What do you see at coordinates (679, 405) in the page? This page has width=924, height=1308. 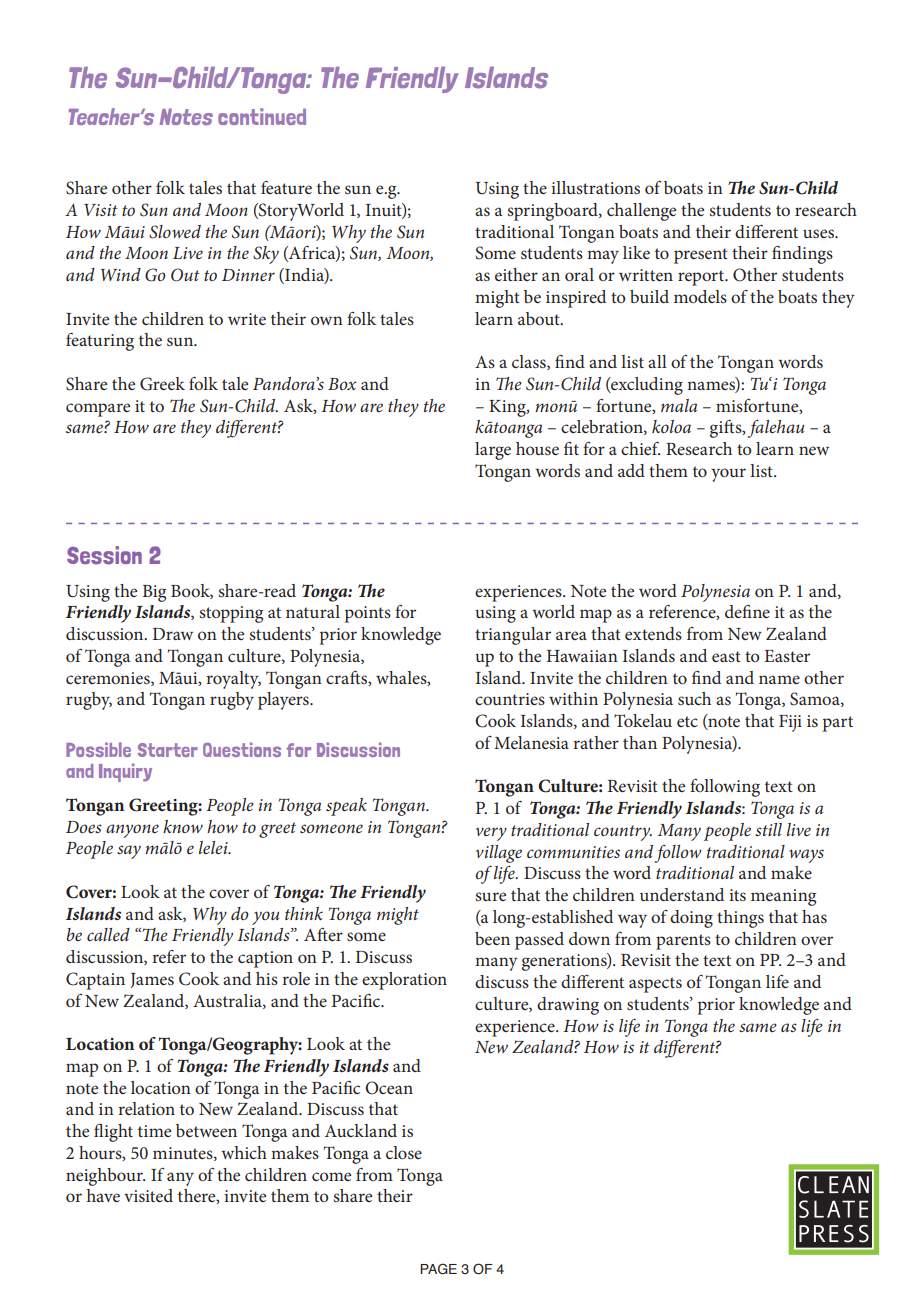 I see `mala` at bounding box center [679, 405].
